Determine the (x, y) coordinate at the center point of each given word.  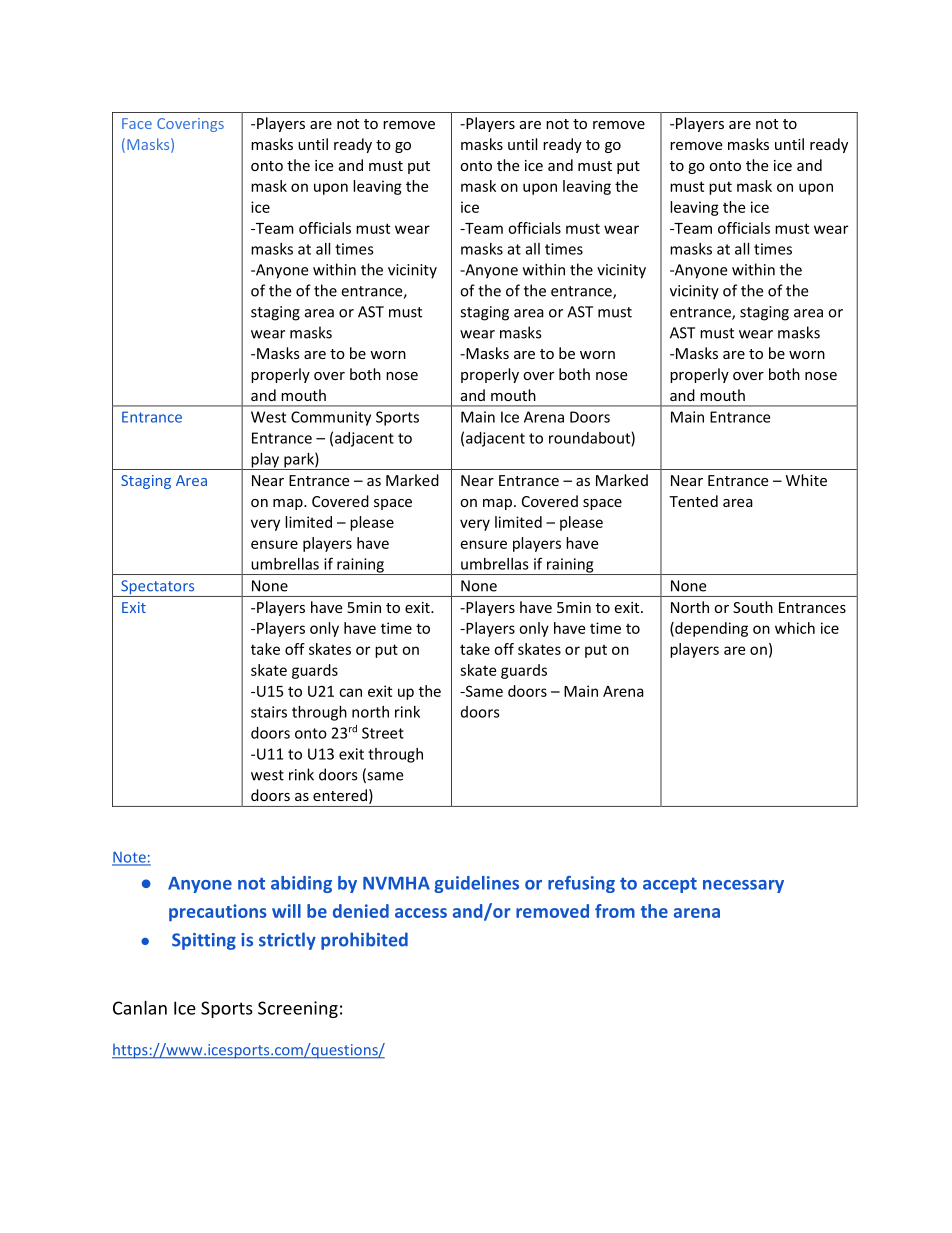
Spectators (158, 588)
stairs (269, 712)
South (753, 607)
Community (331, 418)
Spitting (204, 941)
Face (137, 123)
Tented (693, 501)
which (795, 628)
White (806, 480)
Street (383, 733)
